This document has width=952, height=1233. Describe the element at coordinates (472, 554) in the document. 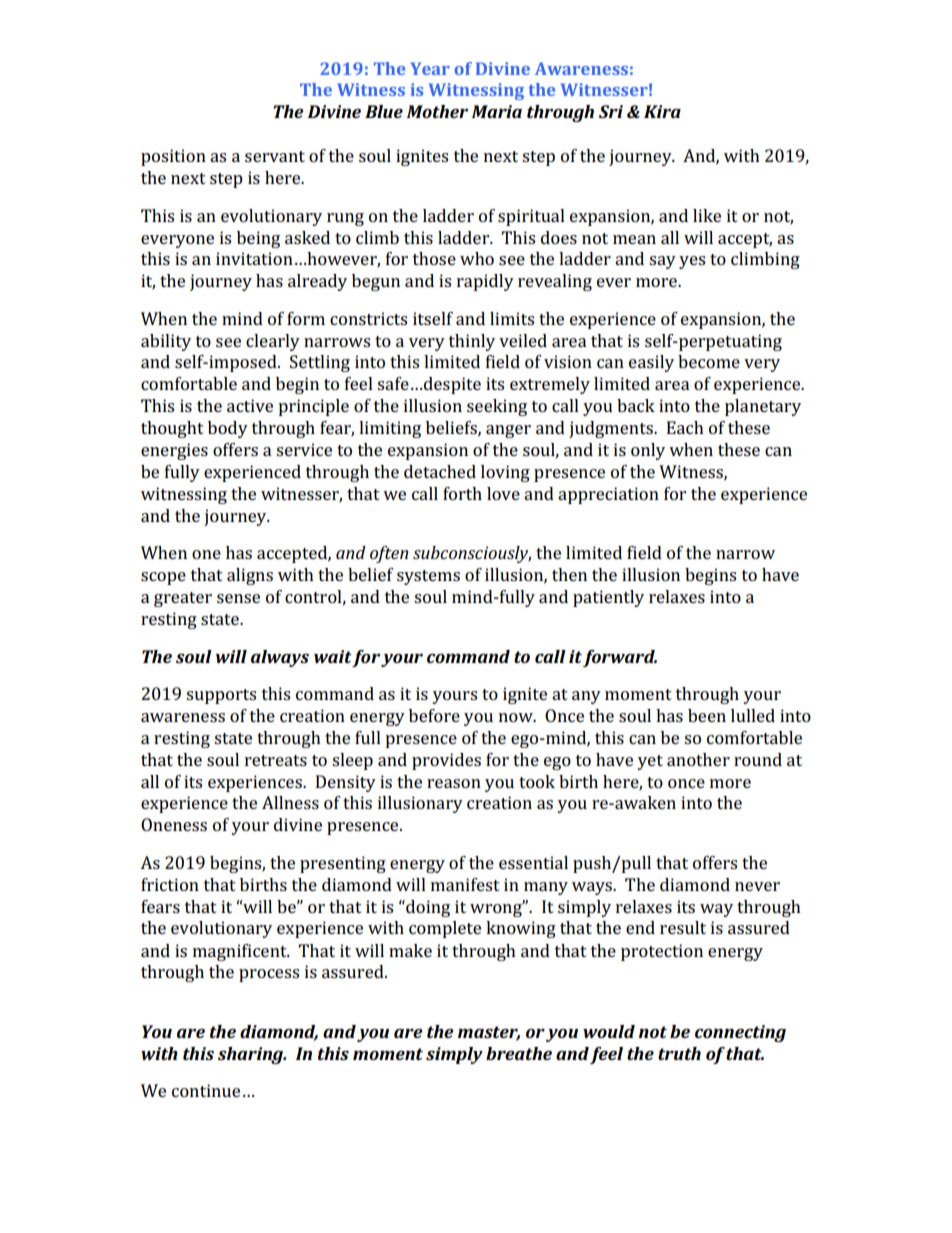

I see `subconsciously` at that location.
